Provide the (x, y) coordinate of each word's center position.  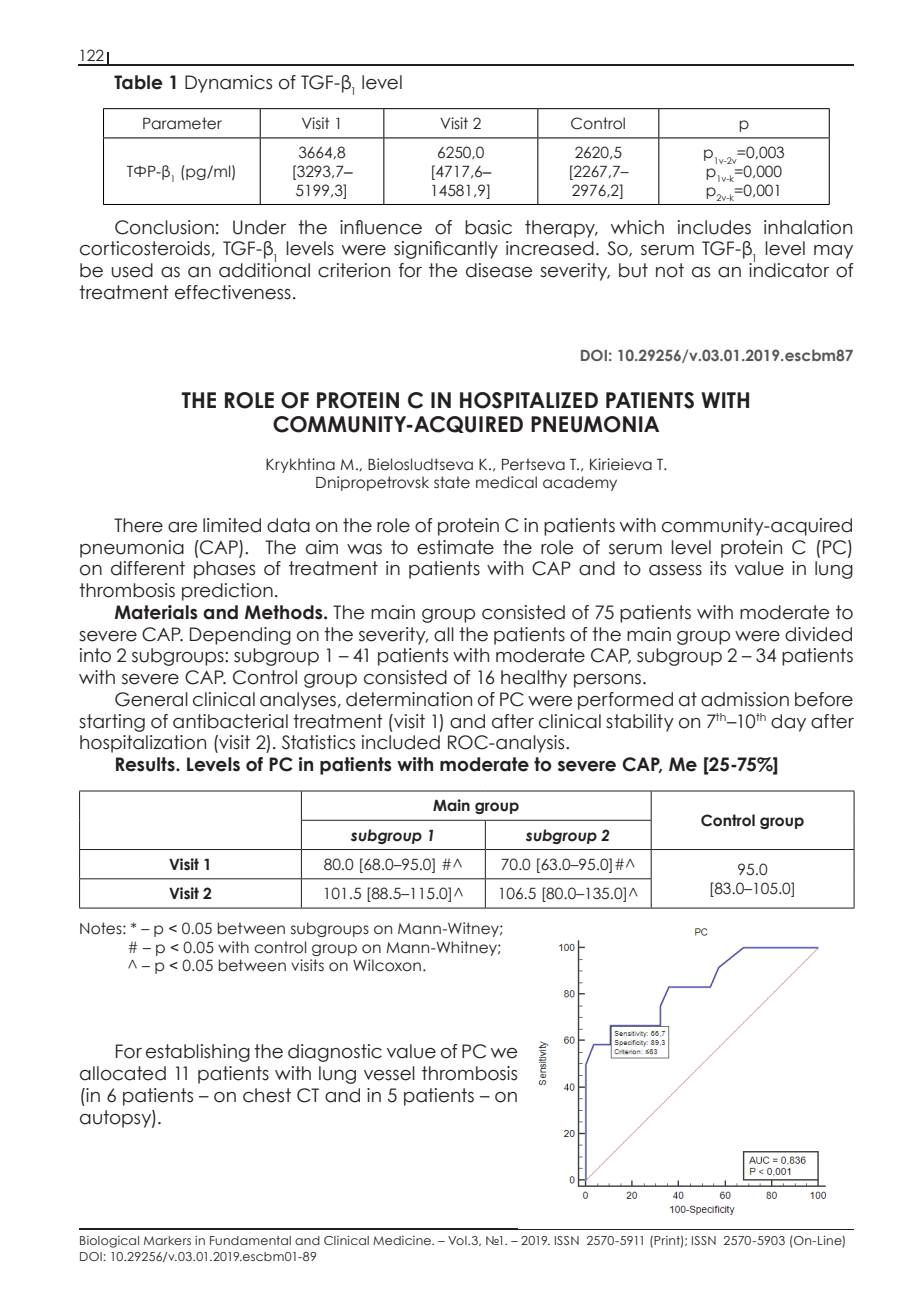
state (452, 482)
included (401, 742)
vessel (389, 1073)
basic (488, 227)
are (183, 527)
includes (714, 227)
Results (146, 764)
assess (675, 570)
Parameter (182, 123)
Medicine (403, 1240)
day (788, 723)
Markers (167, 1240)
